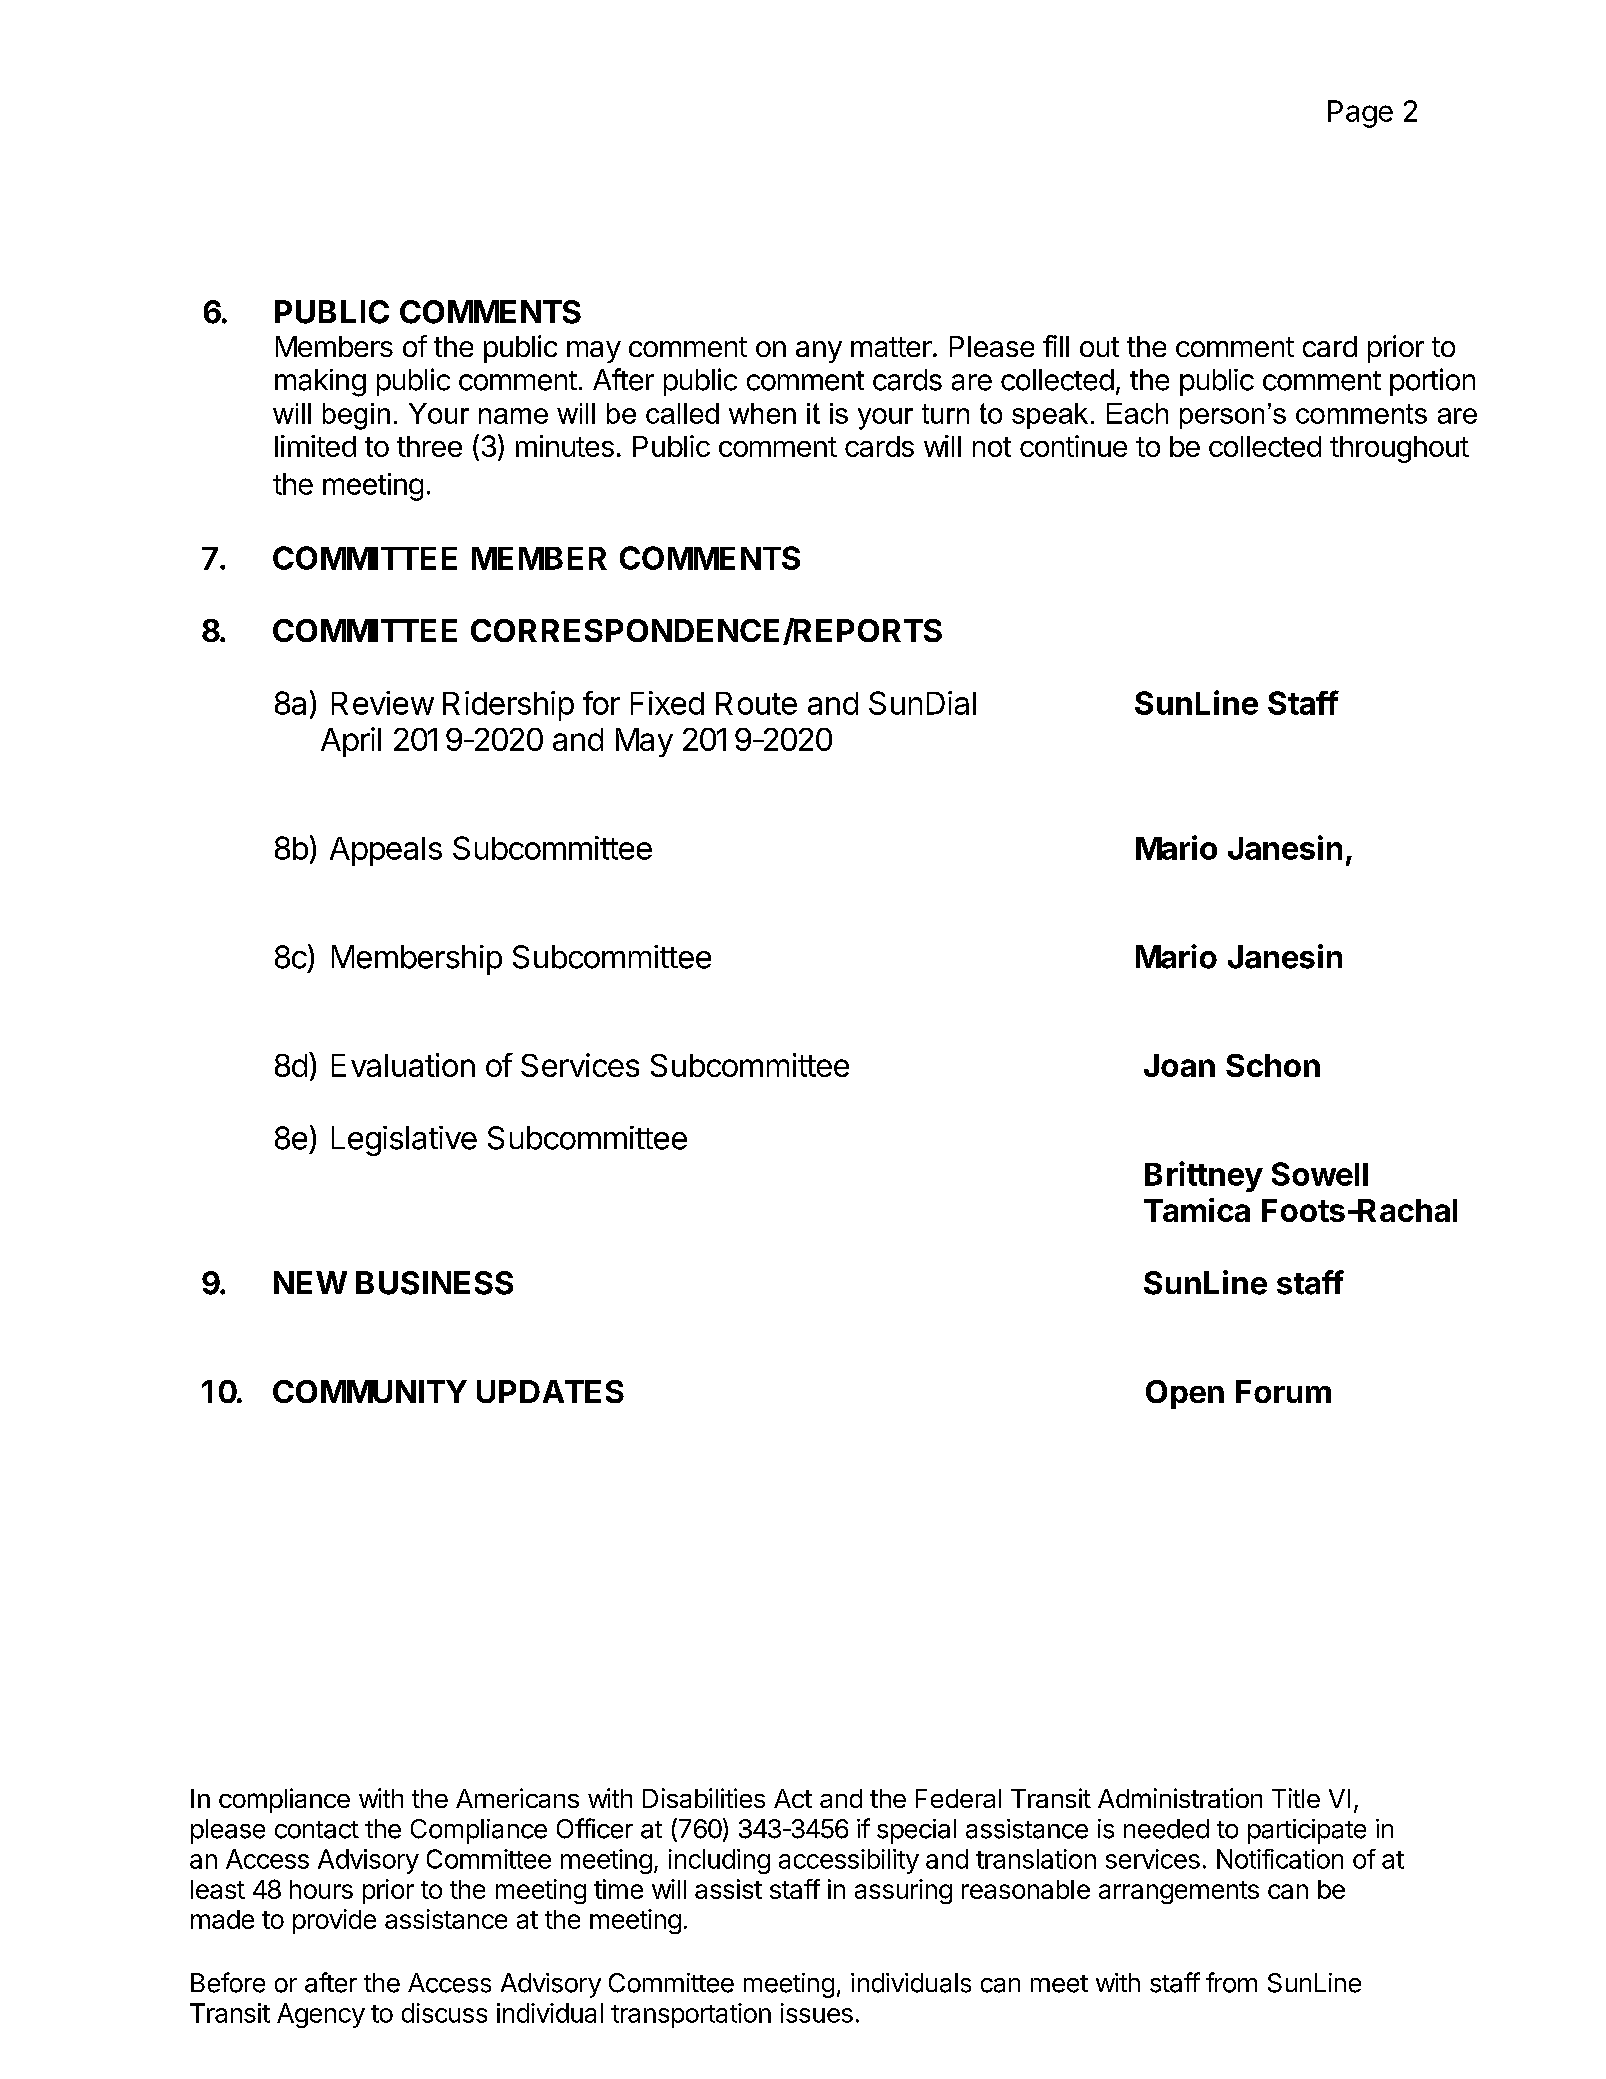 The width and height of the image is (1606, 2079). I want to click on COMMUNITY, so click(370, 1391).
